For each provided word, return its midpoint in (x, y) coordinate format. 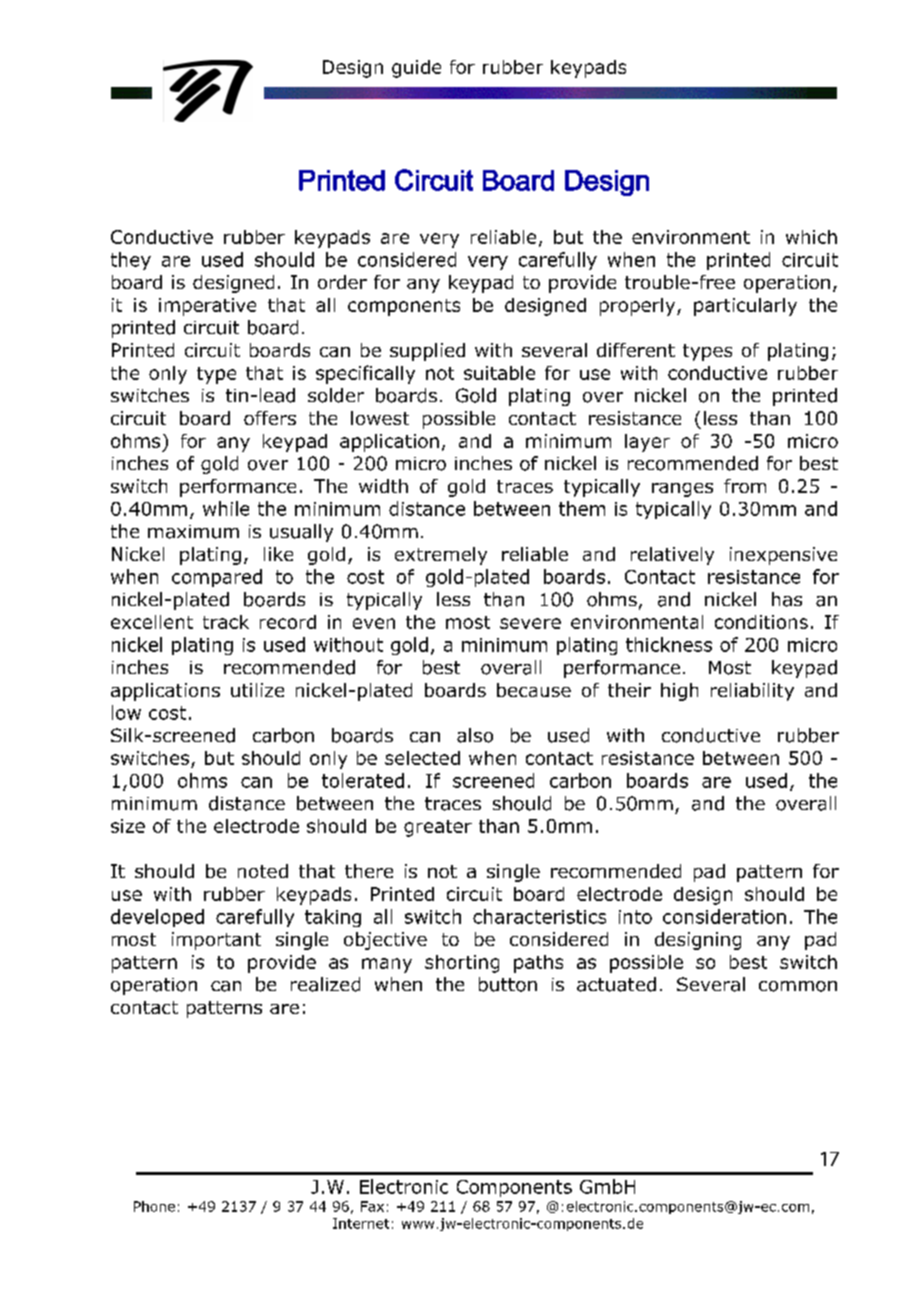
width (383, 486)
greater (438, 828)
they (131, 261)
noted (263, 871)
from (745, 486)
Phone (154, 1206)
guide (416, 69)
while (226, 508)
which (811, 237)
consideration (724, 916)
